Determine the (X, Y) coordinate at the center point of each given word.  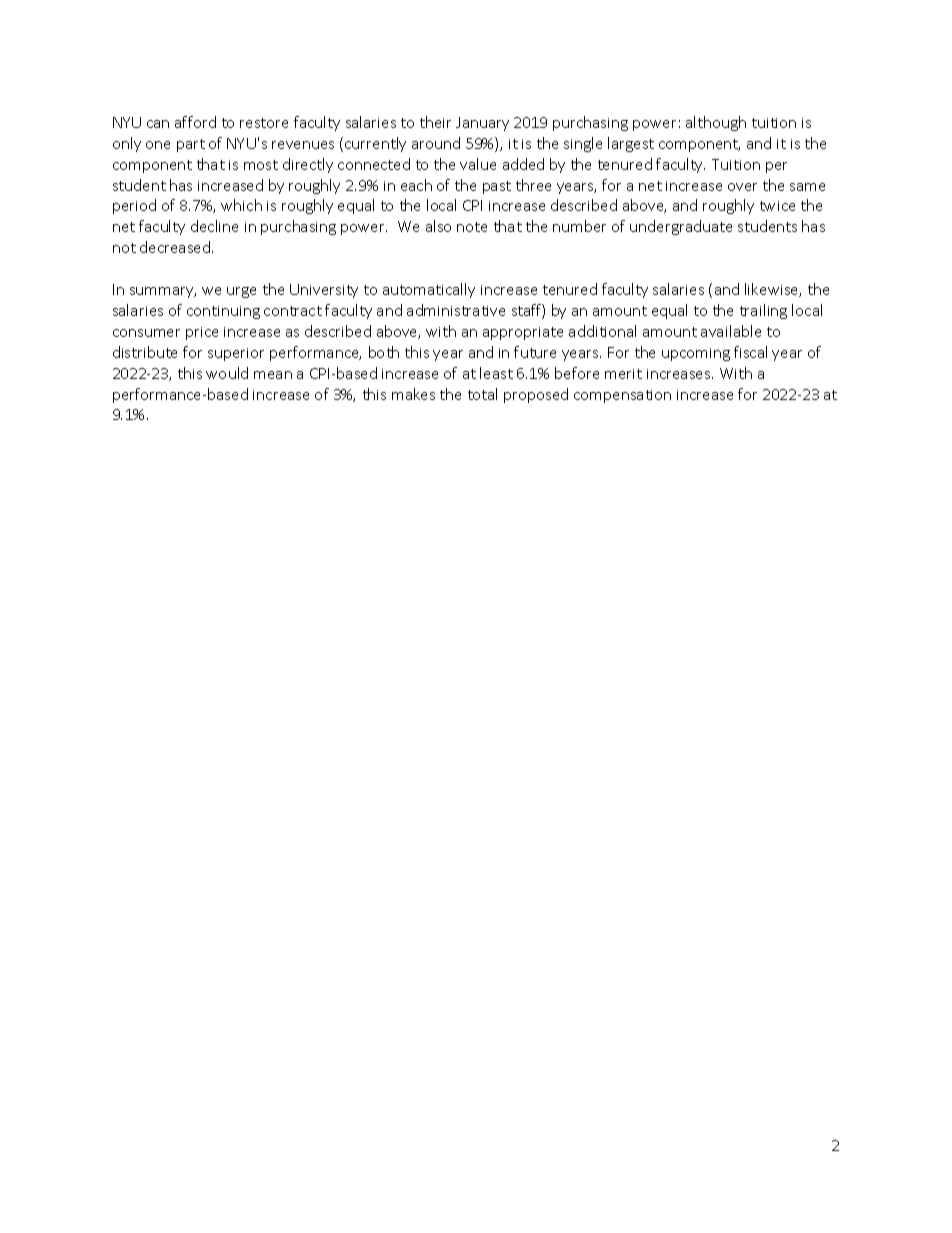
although (716, 123)
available (731, 331)
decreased (176, 247)
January (482, 124)
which (241, 205)
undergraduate (681, 227)
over (742, 187)
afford (195, 122)
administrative (456, 310)
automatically (429, 290)
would (227, 373)
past (497, 187)
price (202, 333)
